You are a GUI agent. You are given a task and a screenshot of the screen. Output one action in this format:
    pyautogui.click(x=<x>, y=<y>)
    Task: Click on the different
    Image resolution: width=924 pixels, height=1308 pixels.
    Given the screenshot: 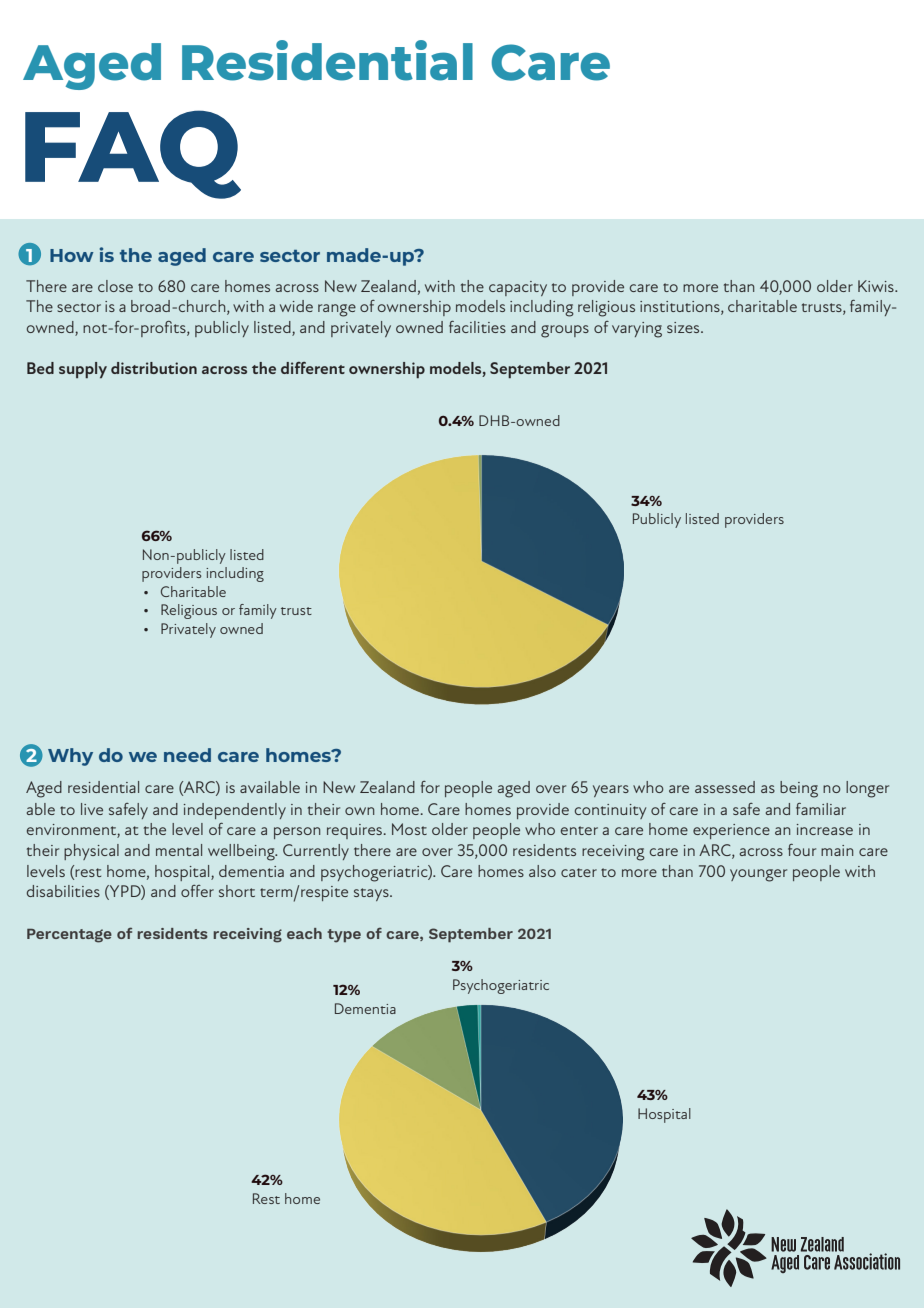 What is the action you would take?
    pyautogui.click(x=313, y=368)
